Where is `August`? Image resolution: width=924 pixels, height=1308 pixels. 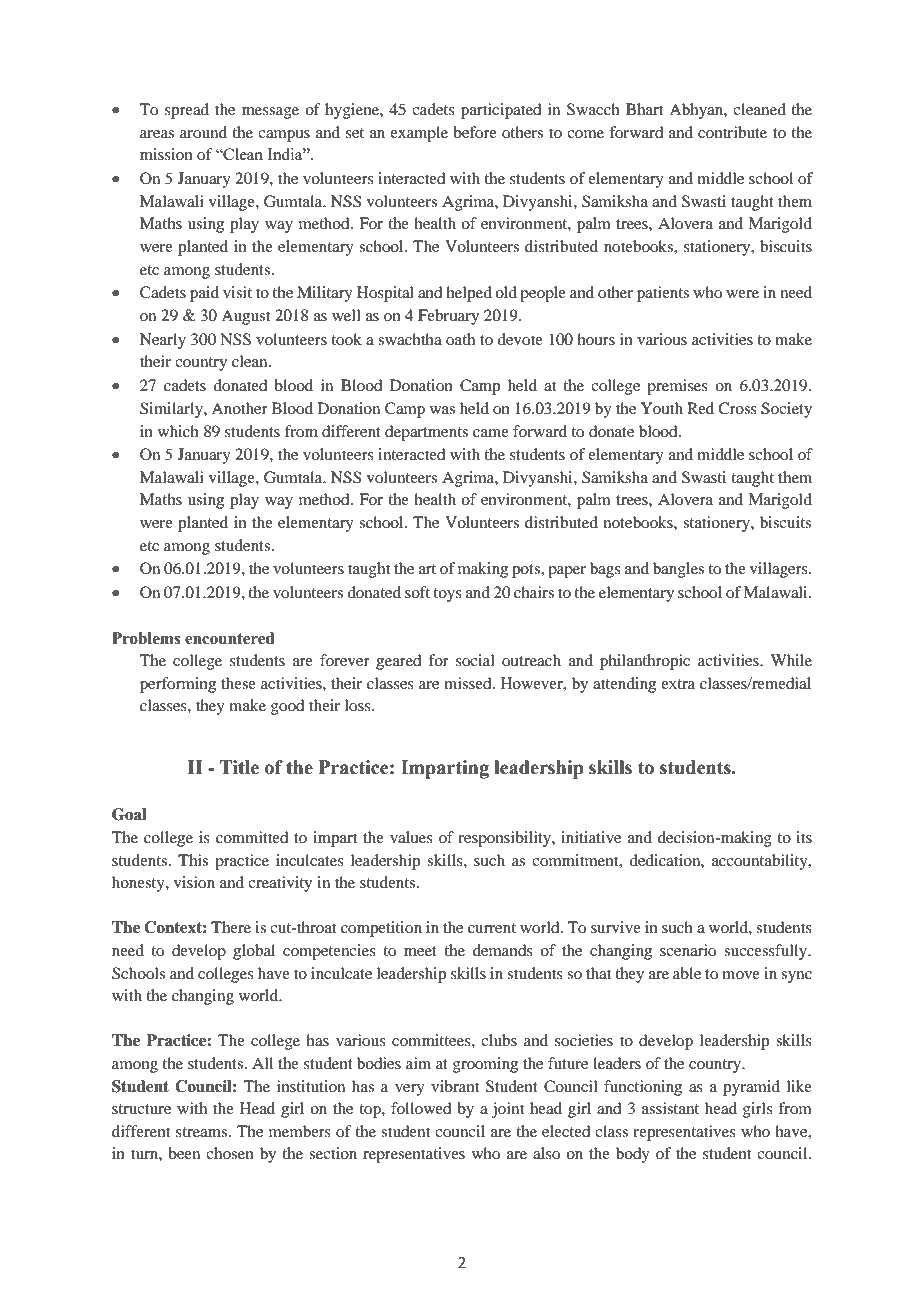 August is located at coordinates (245, 317).
